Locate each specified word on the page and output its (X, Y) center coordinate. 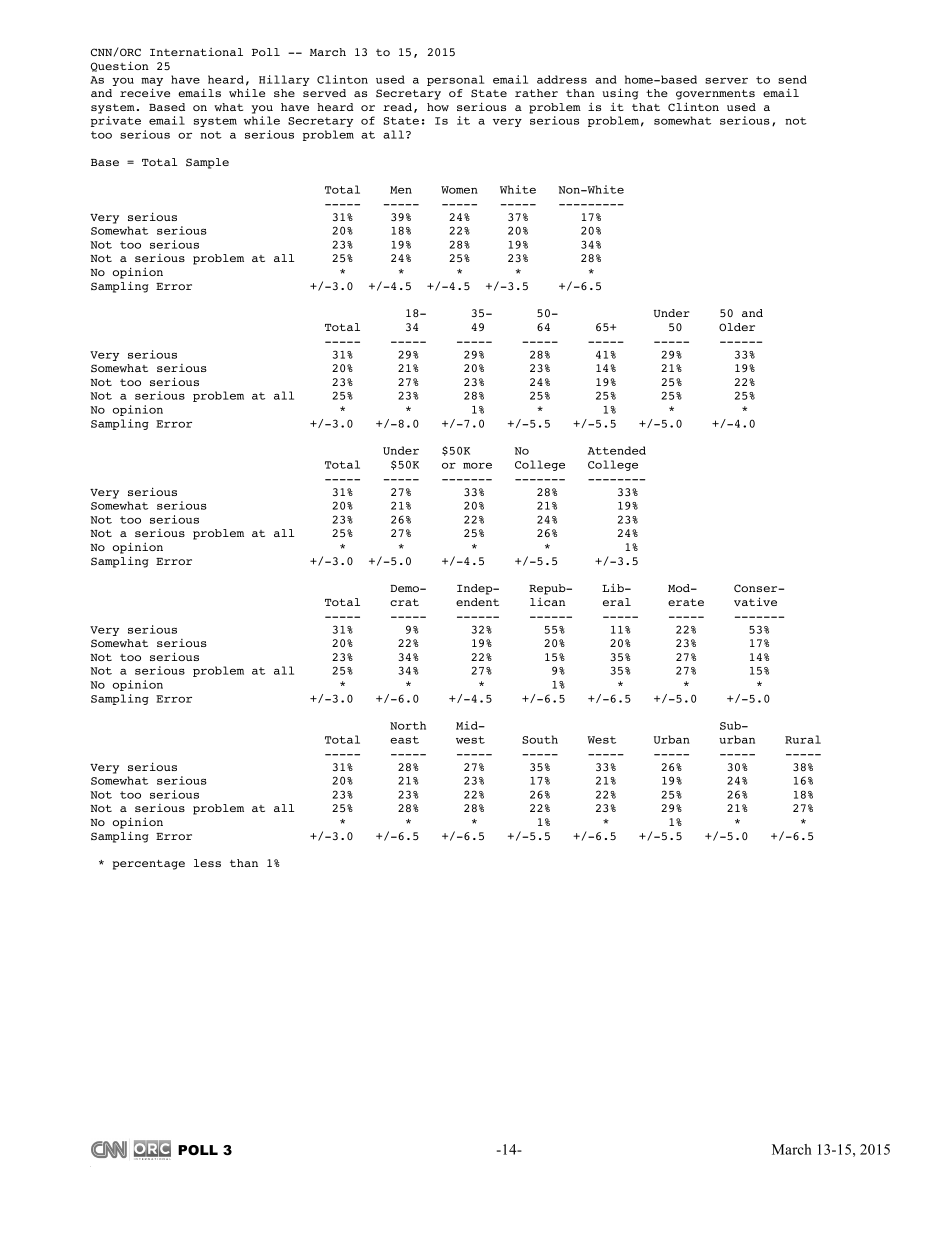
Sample (207, 163)
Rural (803, 739)
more (477, 466)
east (404, 740)
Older (737, 327)
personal (455, 80)
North (408, 725)
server (726, 80)
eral (617, 602)
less (207, 863)
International (196, 52)
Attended (617, 450)
